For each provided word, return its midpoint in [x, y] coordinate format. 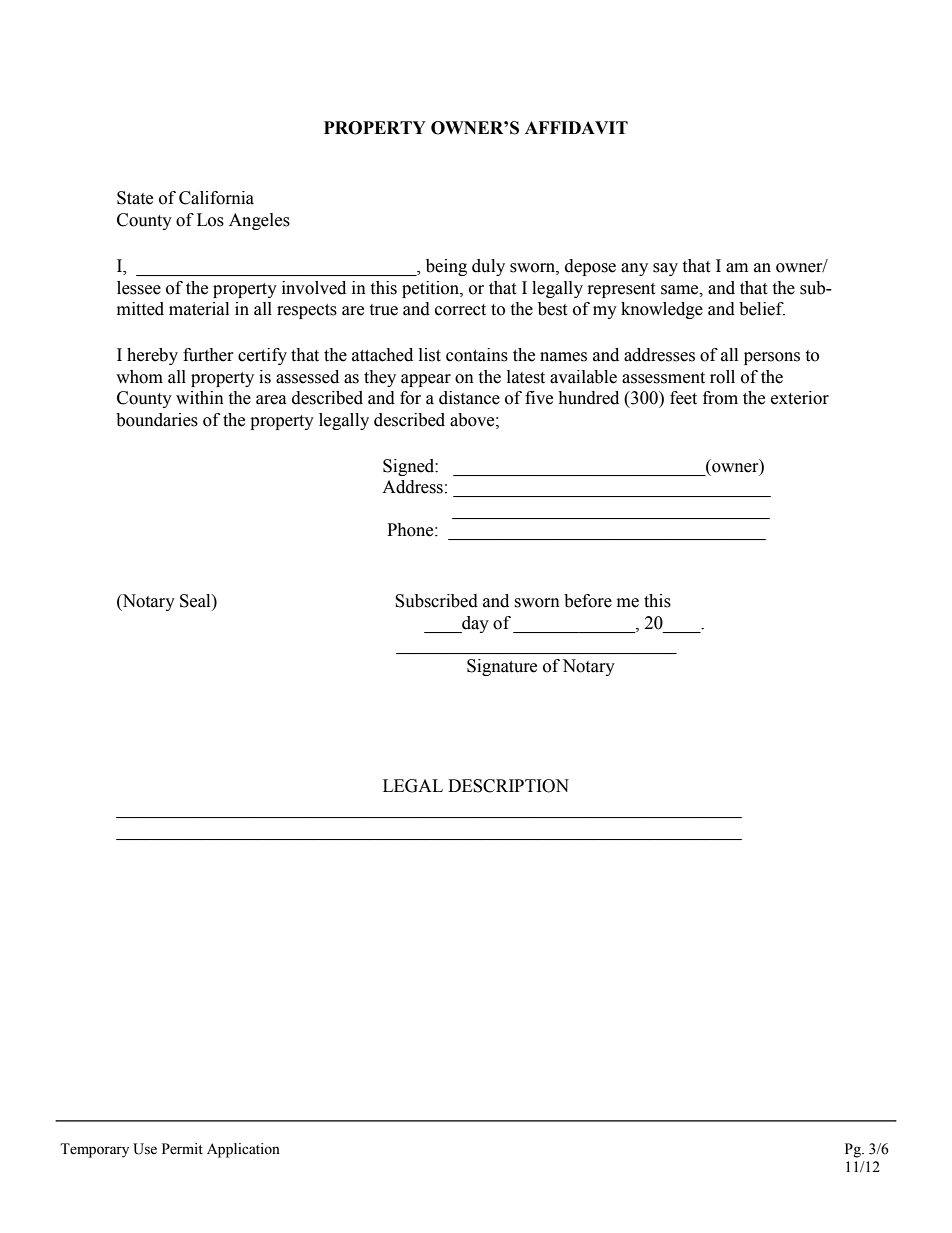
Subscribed [436, 601]
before [588, 601]
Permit [182, 1149]
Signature [502, 667]
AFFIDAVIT [576, 127]
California [216, 198]
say [665, 269]
